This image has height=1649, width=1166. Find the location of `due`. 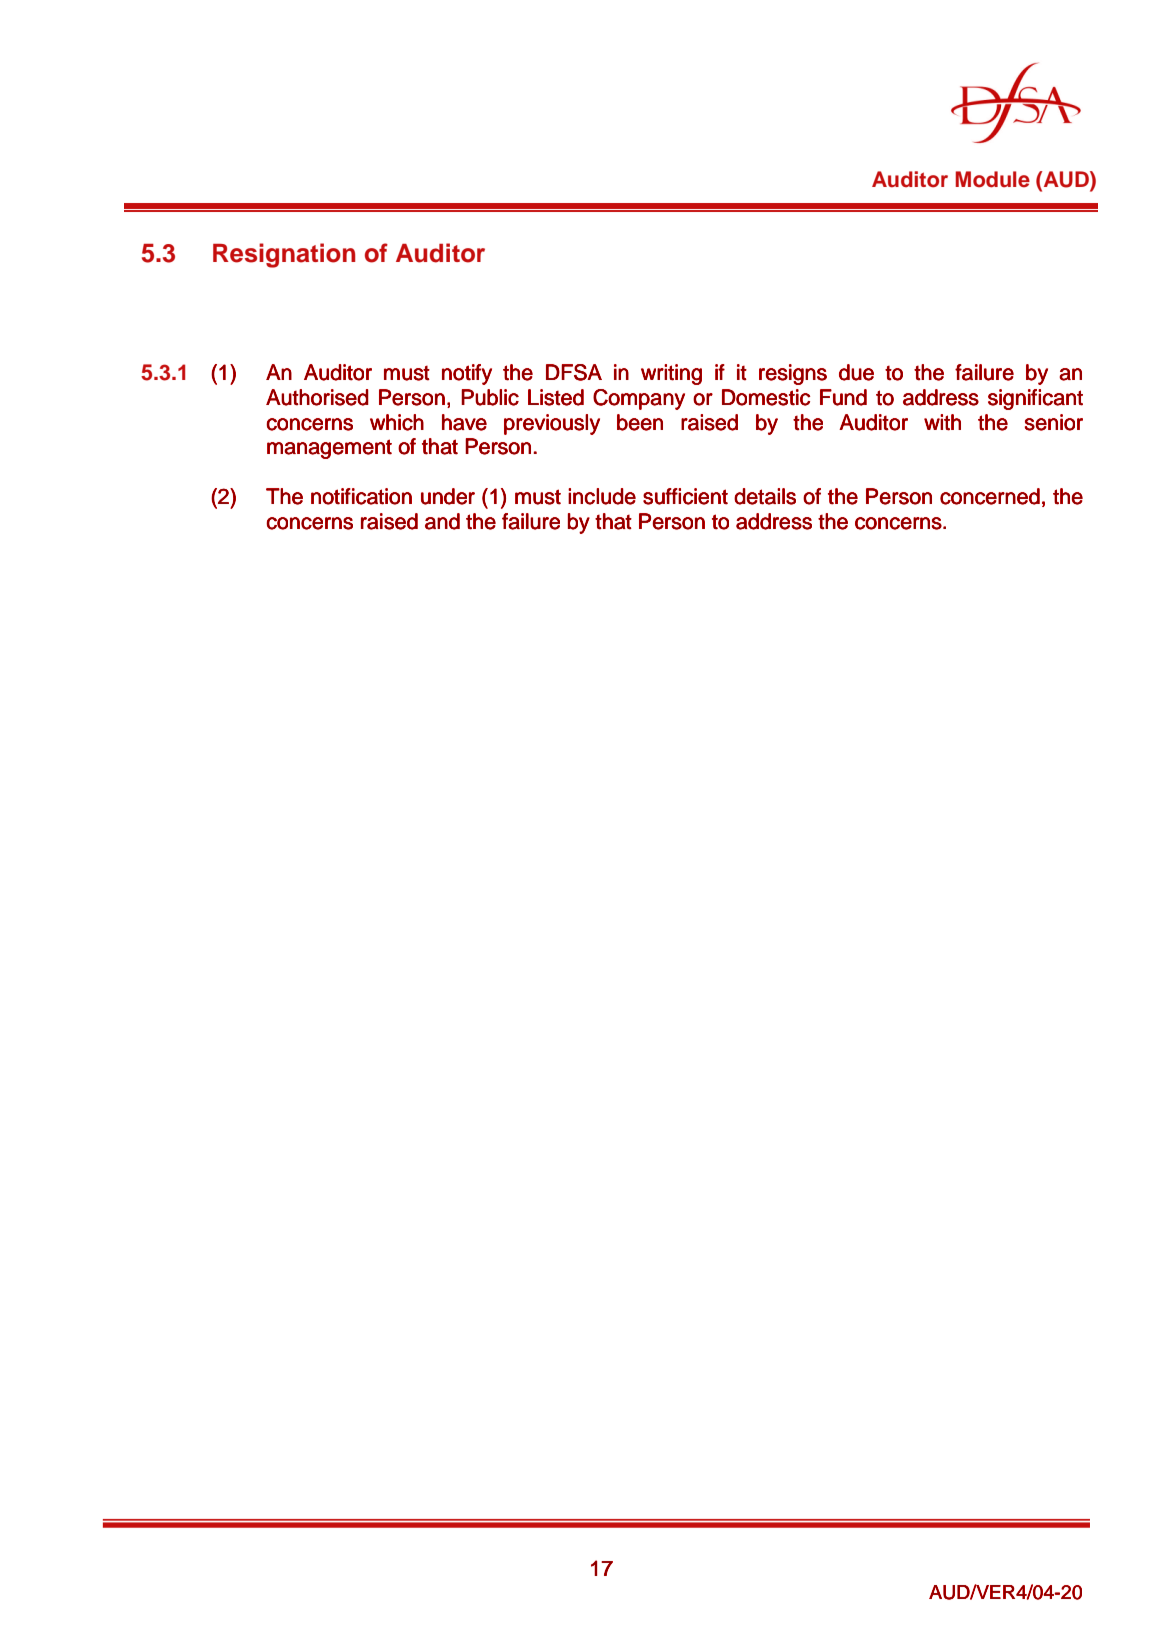

due is located at coordinates (856, 372).
